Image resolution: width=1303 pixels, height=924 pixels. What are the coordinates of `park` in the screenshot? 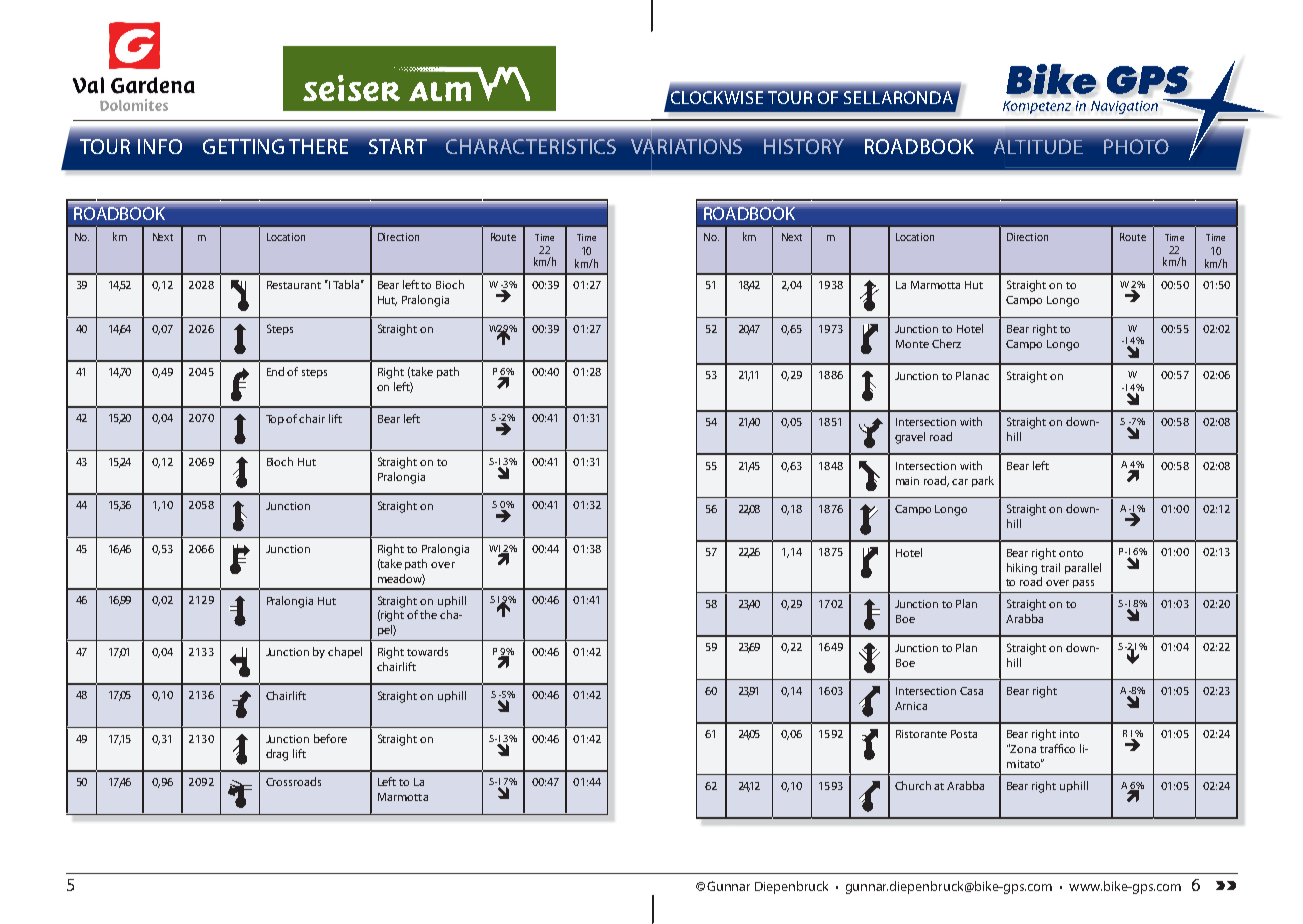 It's located at (983, 481).
